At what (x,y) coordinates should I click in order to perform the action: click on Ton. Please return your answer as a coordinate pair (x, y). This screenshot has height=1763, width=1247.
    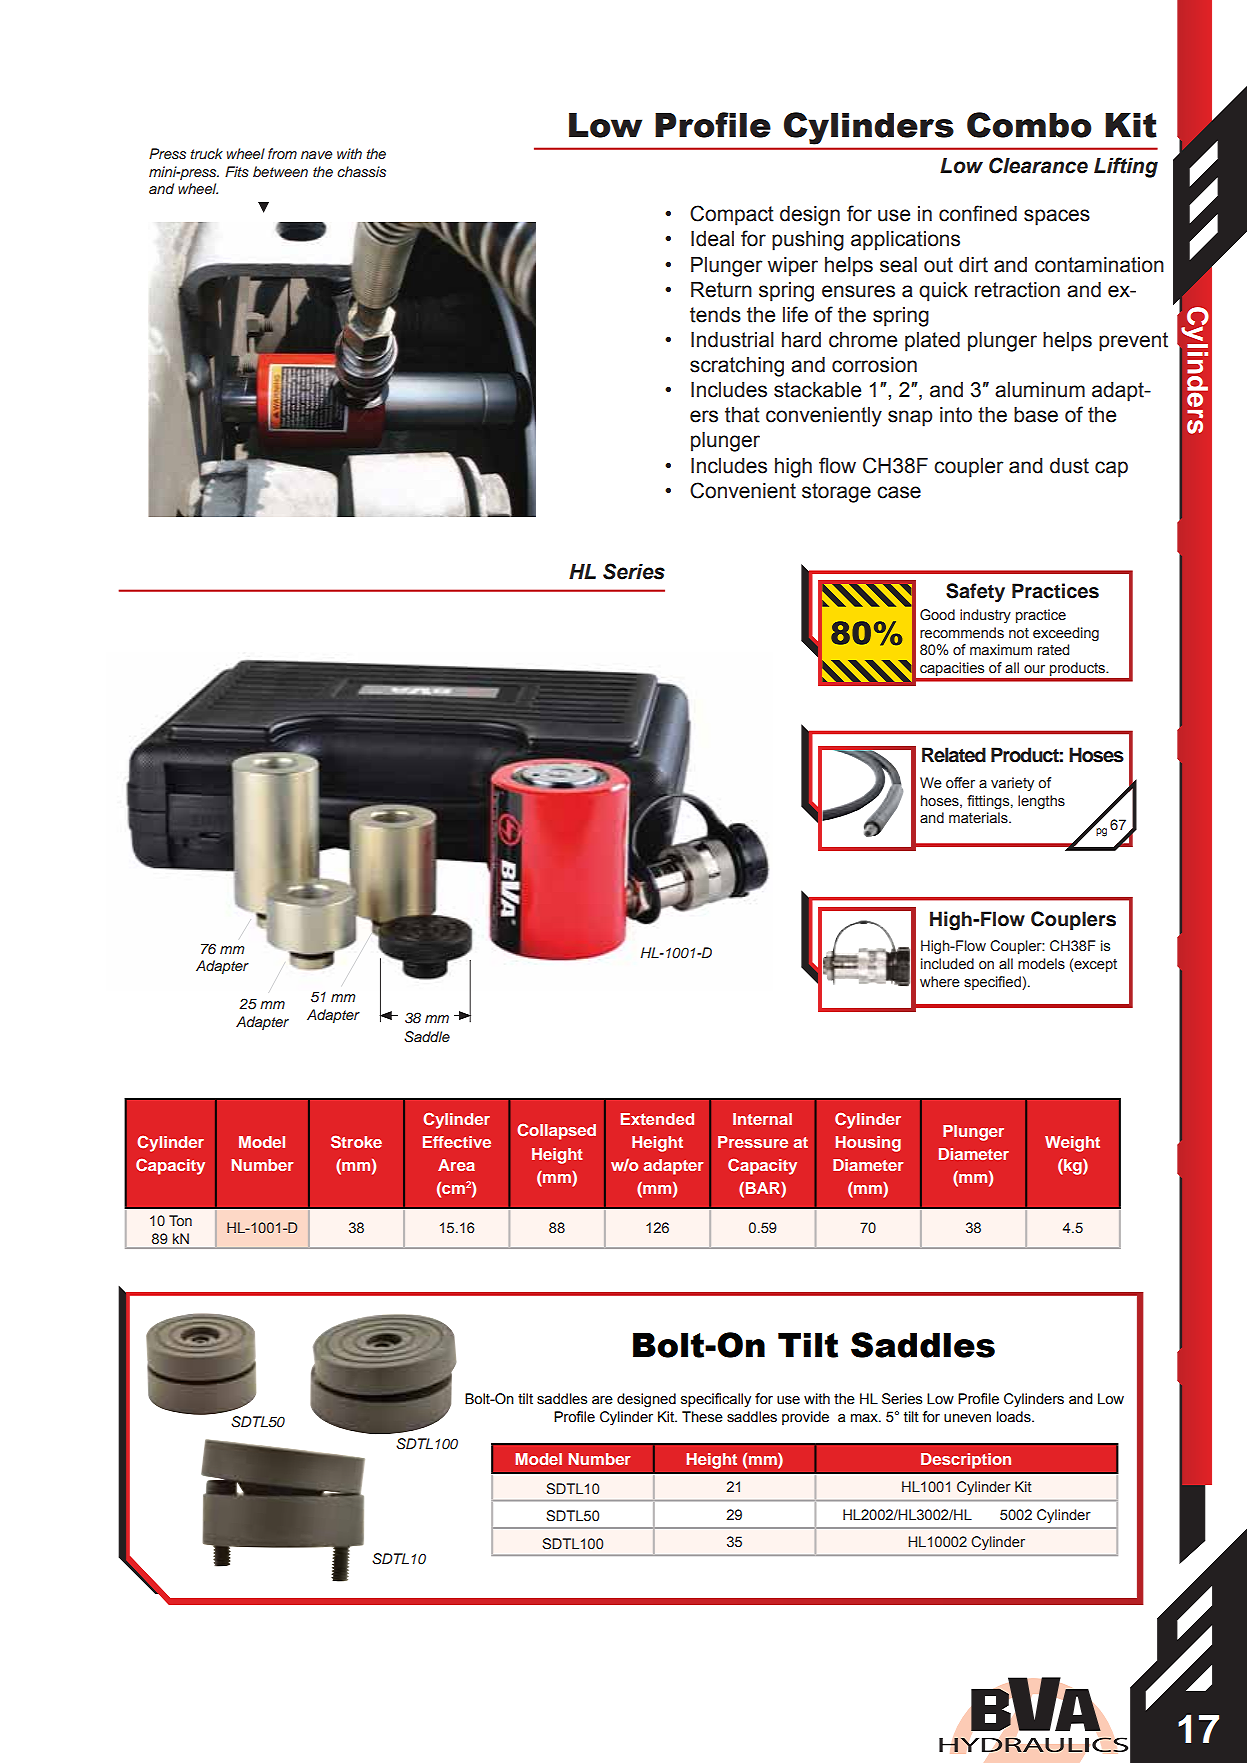
    Looking at the image, I should click on (180, 1221).
